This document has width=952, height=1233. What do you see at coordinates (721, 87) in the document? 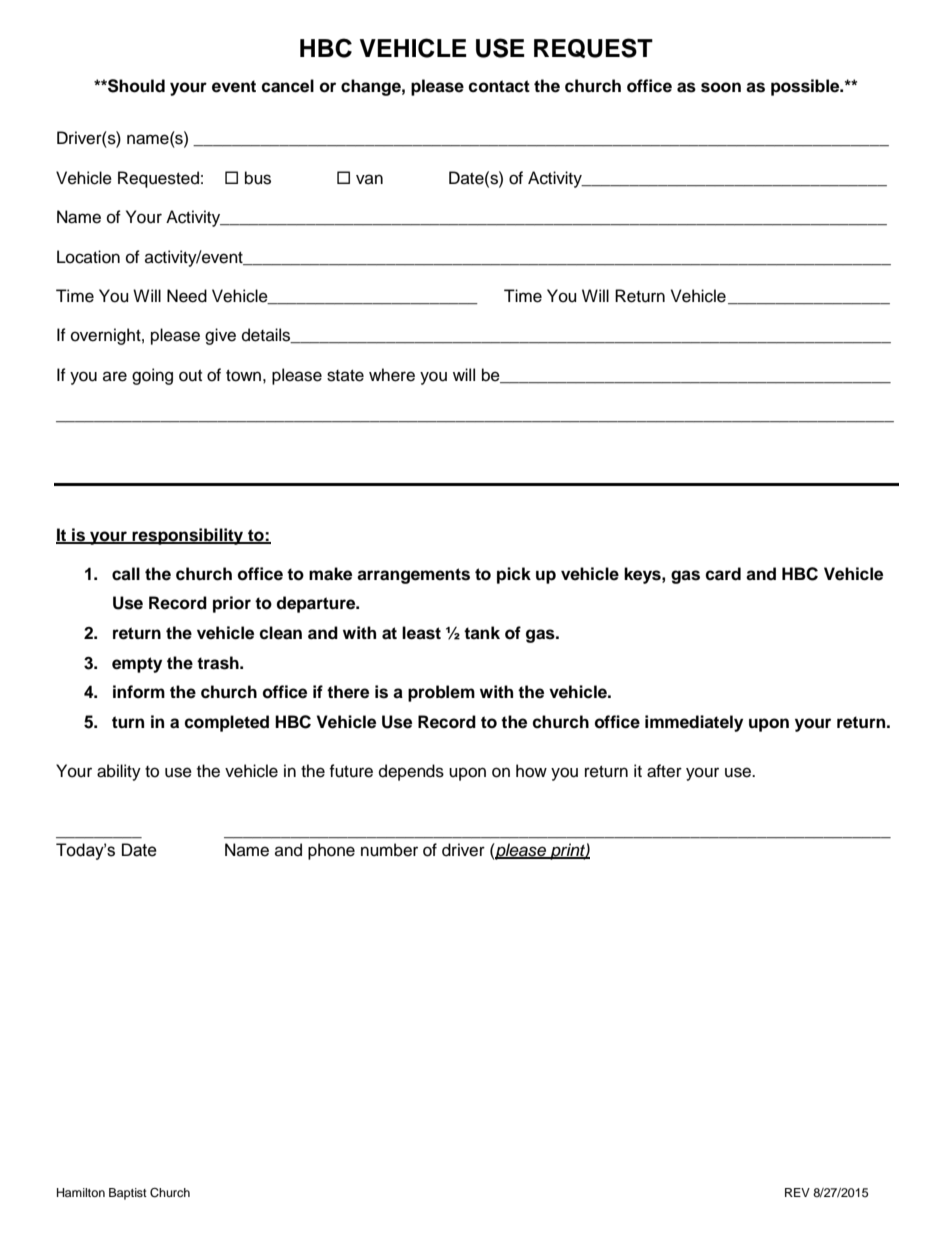
I see `soon` at bounding box center [721, 87].
